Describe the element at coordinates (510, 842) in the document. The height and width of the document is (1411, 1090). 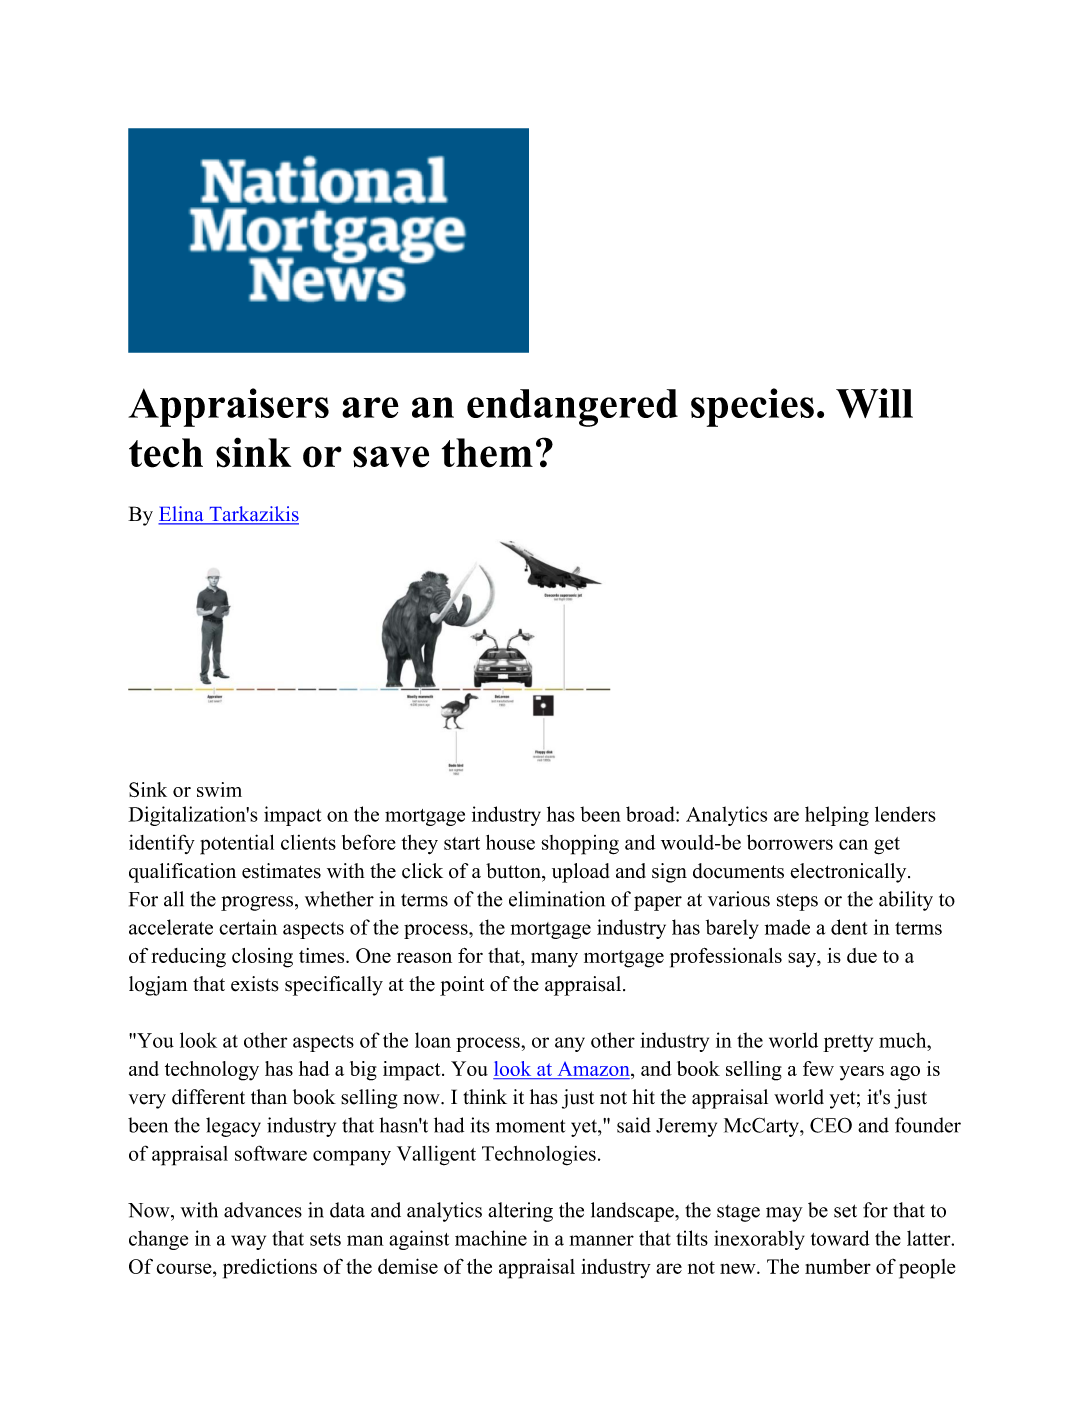
I see `house` at that location.
